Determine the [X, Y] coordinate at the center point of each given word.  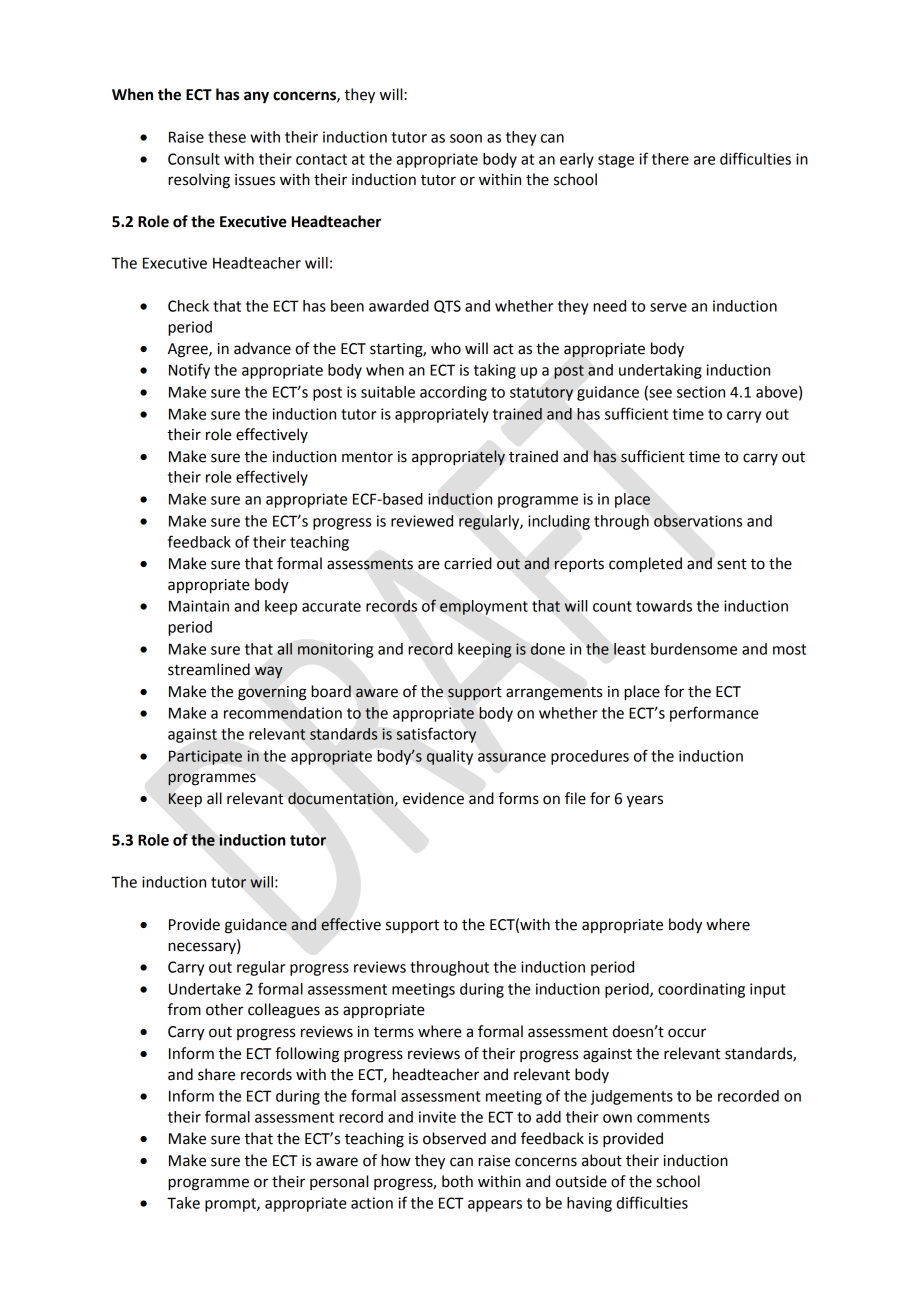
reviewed [422, 521]
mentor [367, 457]
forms [518, 798]
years [645, 801]
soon [466, 138]
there [670, 159]
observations [698, 521]
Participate [205, 757]
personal [339, 1182]
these [227, 137]
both [457, 1181]
